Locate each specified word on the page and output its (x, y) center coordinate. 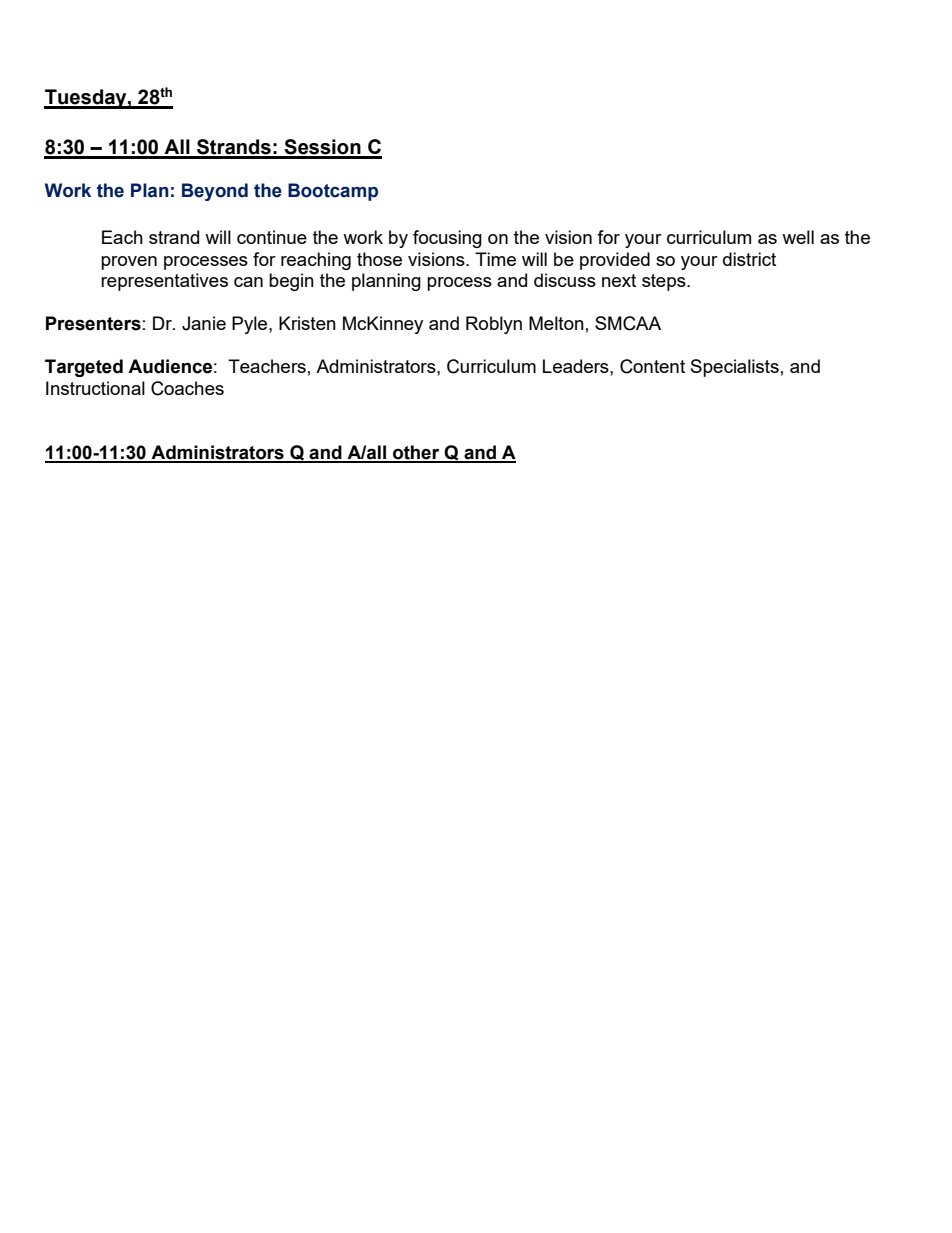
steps (665, 282)
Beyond (215, 192)
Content (652, 366)
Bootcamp (333, 192)
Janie (204, 323)
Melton (556, 323)
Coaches (187, 388)
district (749, 259)
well (798, 237)
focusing (447, 239)
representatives (164, 282)
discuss (565, 280)
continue (272, 237)
